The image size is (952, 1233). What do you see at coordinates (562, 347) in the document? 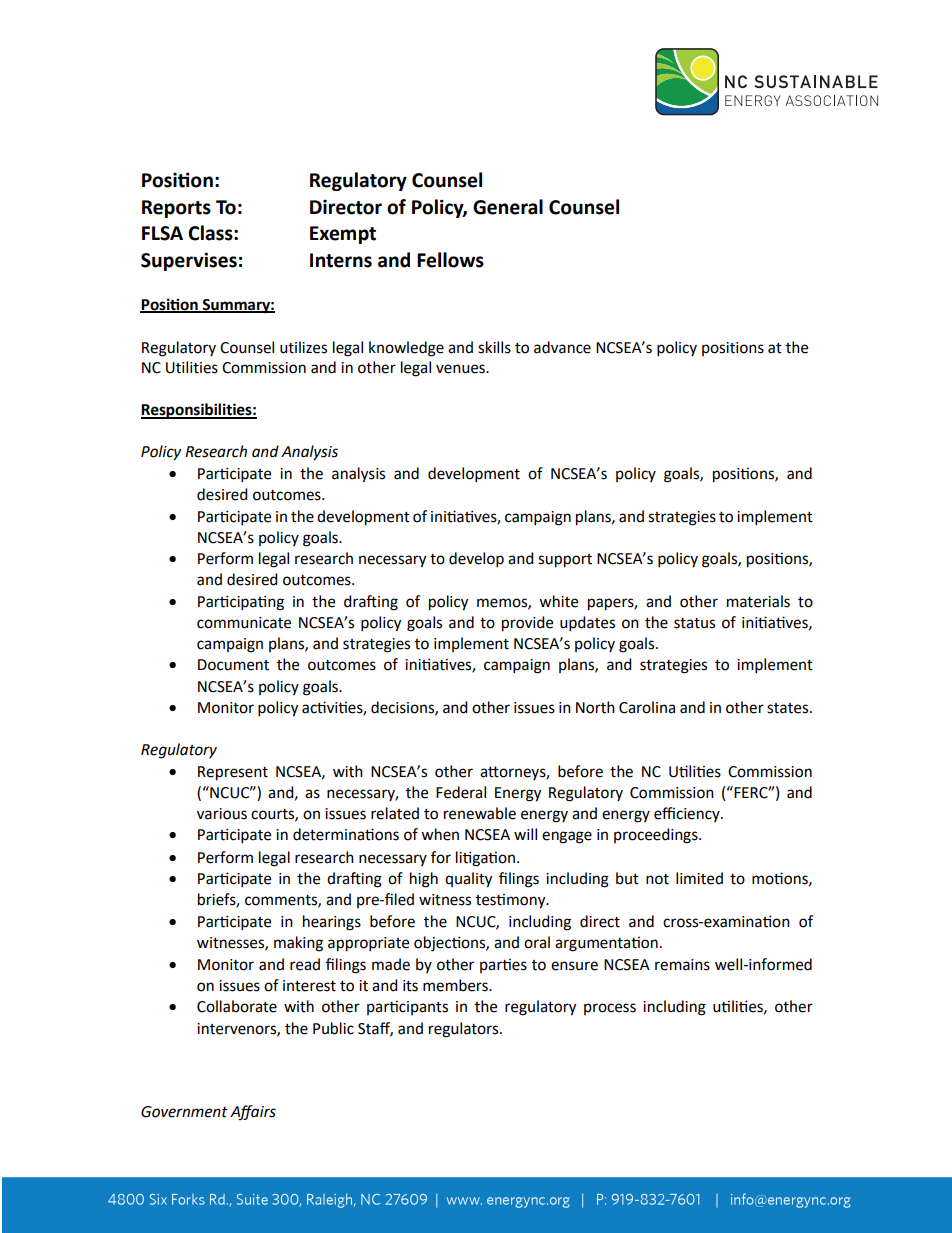
I see `advance` at bounding box center [562, 347].
